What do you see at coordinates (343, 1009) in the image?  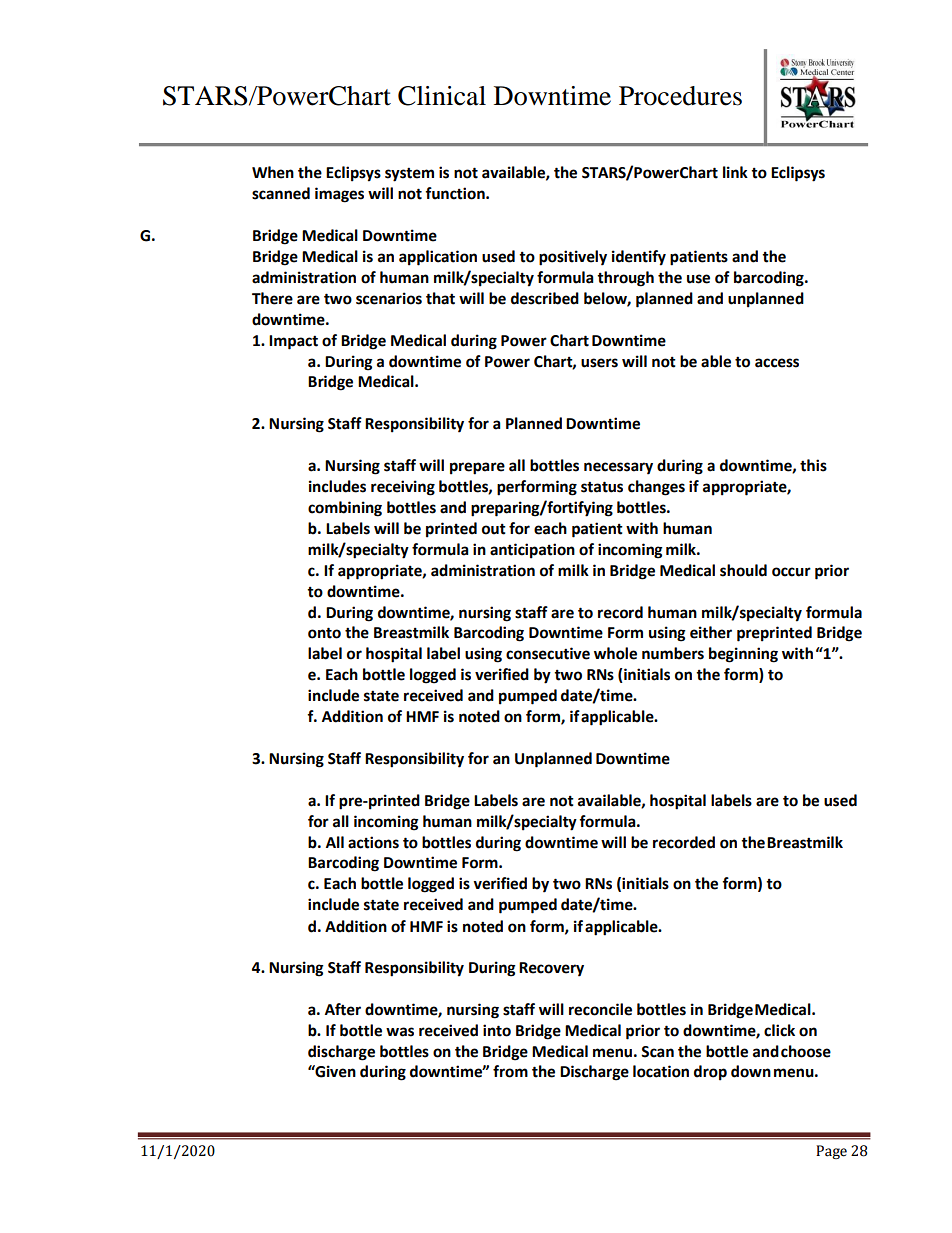 I see `After` at bounding box center [343, 1009].
